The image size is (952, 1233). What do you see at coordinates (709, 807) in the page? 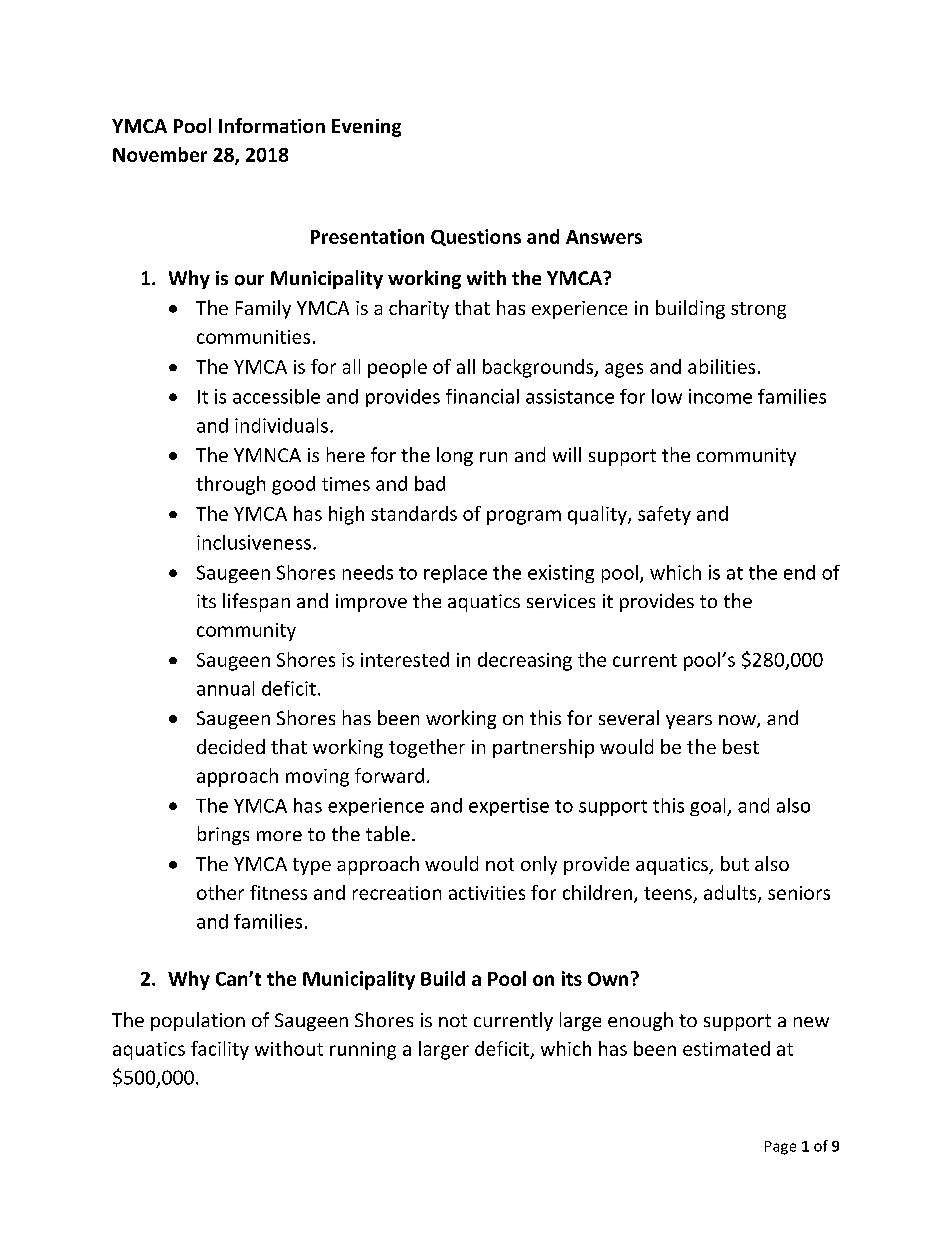
I see `goal` at bounding box center [709, 807].
